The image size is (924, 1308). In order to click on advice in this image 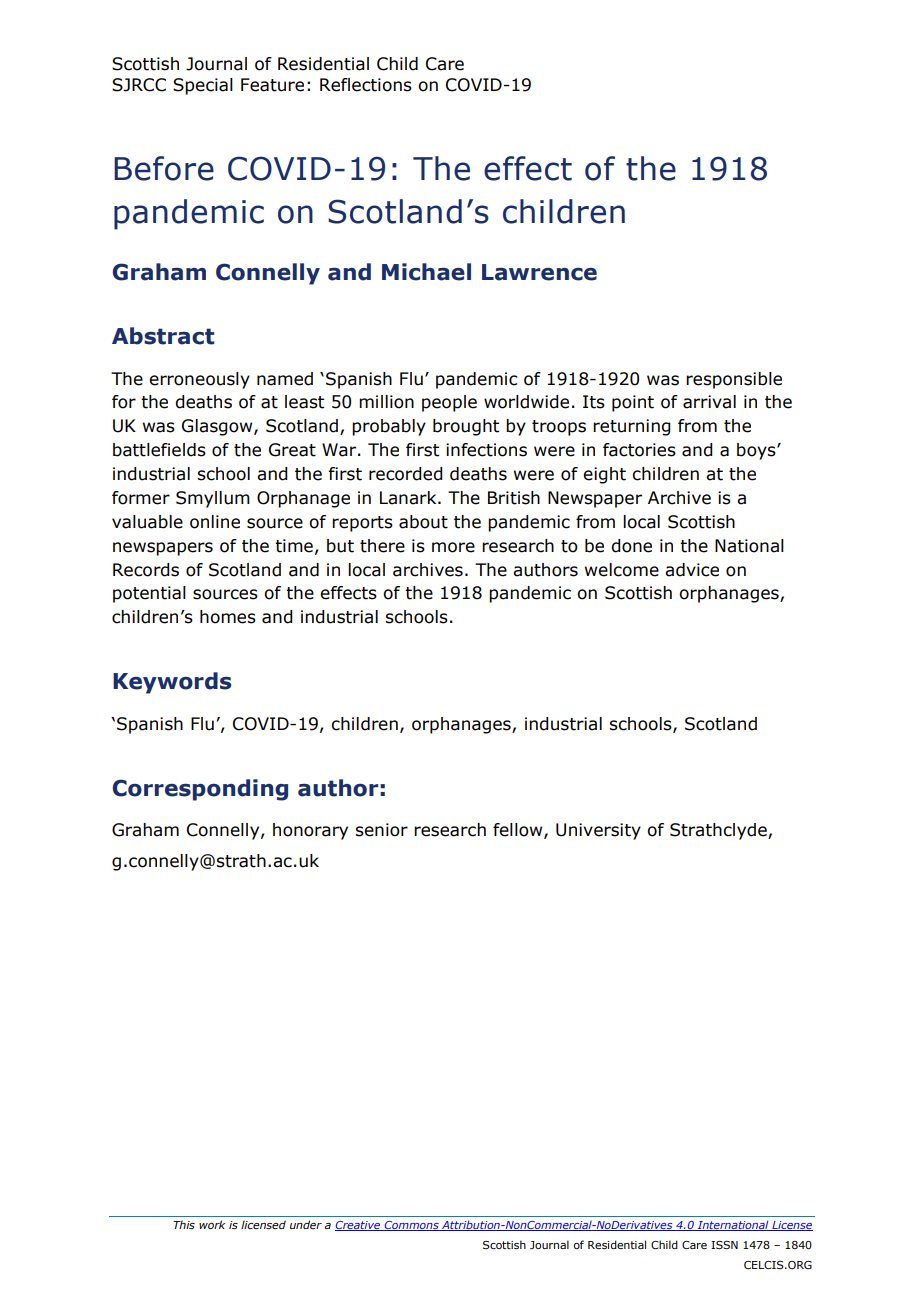, I will do `click(692, 570)`.
